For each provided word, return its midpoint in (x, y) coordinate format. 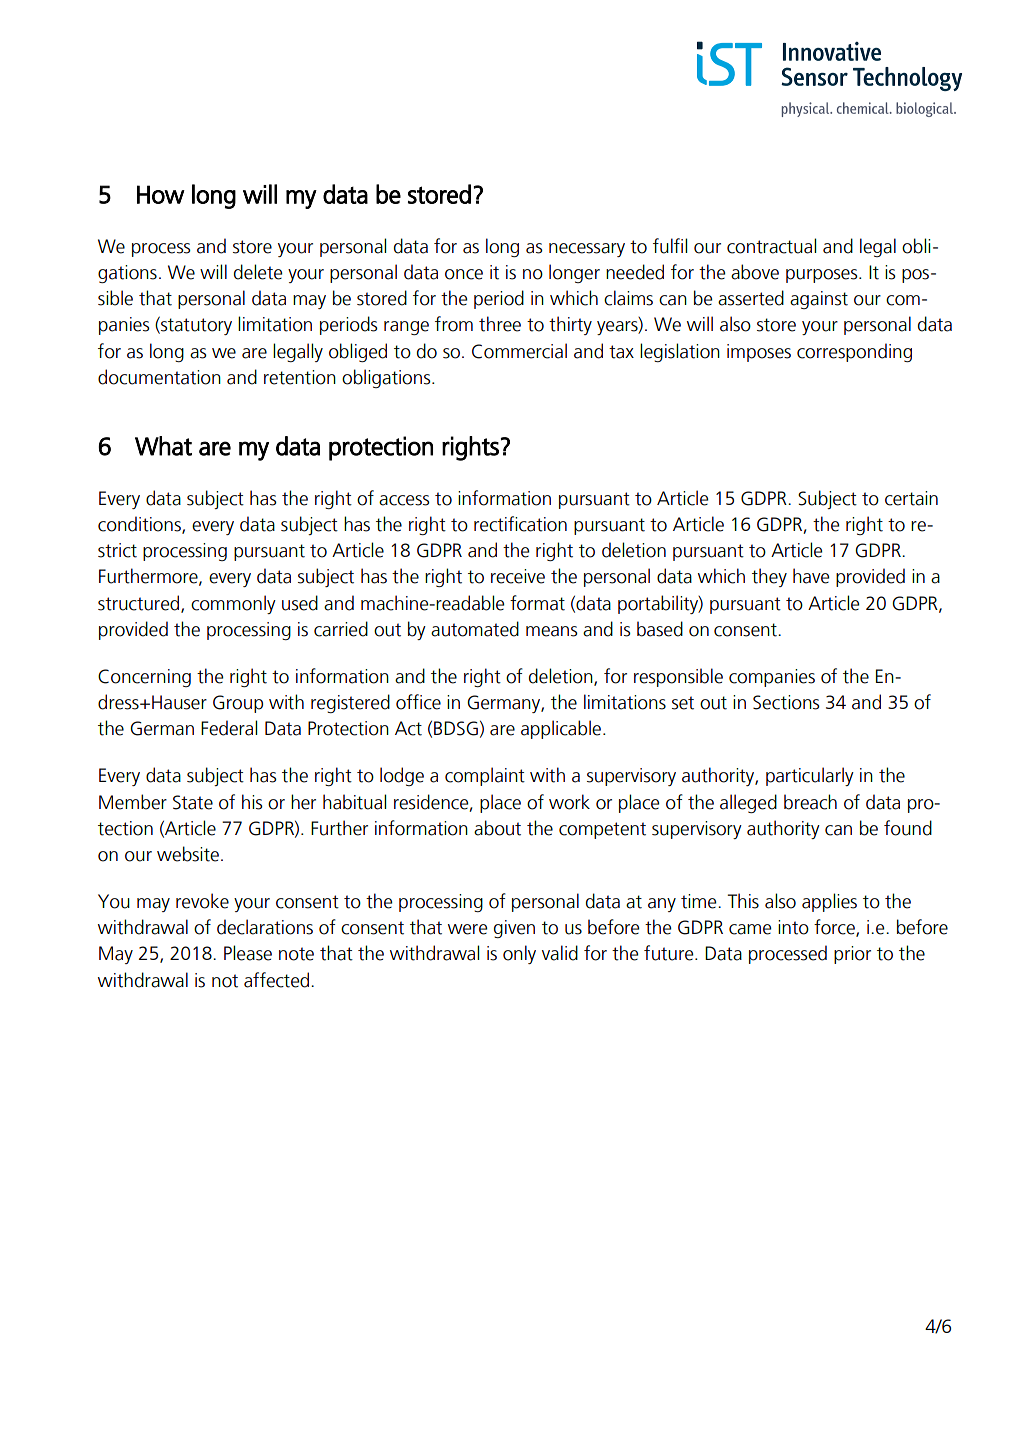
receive (518, 576)
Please (248, 953)
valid (560, 953)
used (300, 603)
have (811, 576)
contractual (771, 246)
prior (852, 955)
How (161, 194)
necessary (587, 250)
